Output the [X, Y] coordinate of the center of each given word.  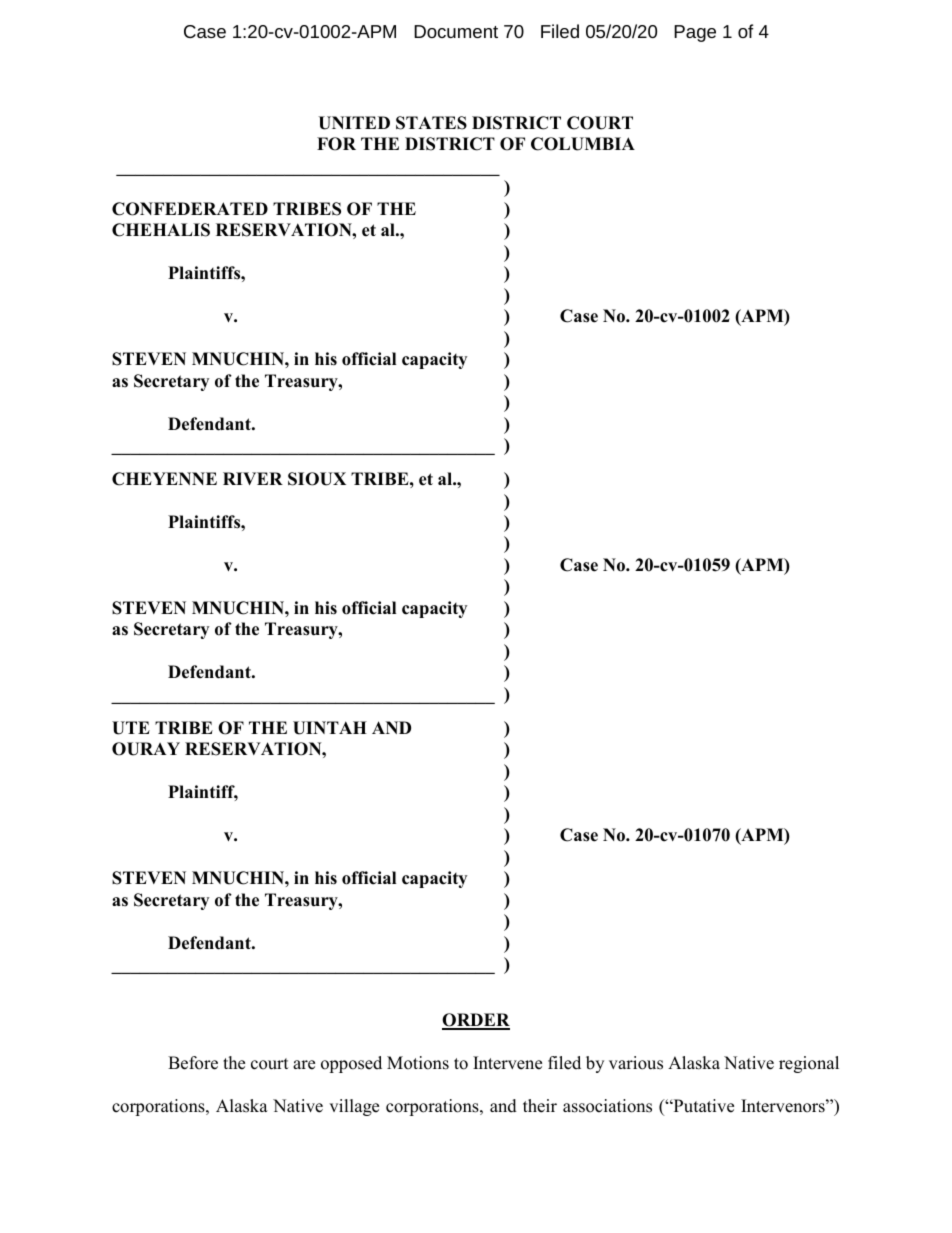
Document [456, 31]
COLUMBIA [583, 144]
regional [809, 1064]
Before [193, 1063]
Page [695, 33]
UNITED [354, 123]
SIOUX [317, 479]
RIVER [253, 478]
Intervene [507, 1063]
